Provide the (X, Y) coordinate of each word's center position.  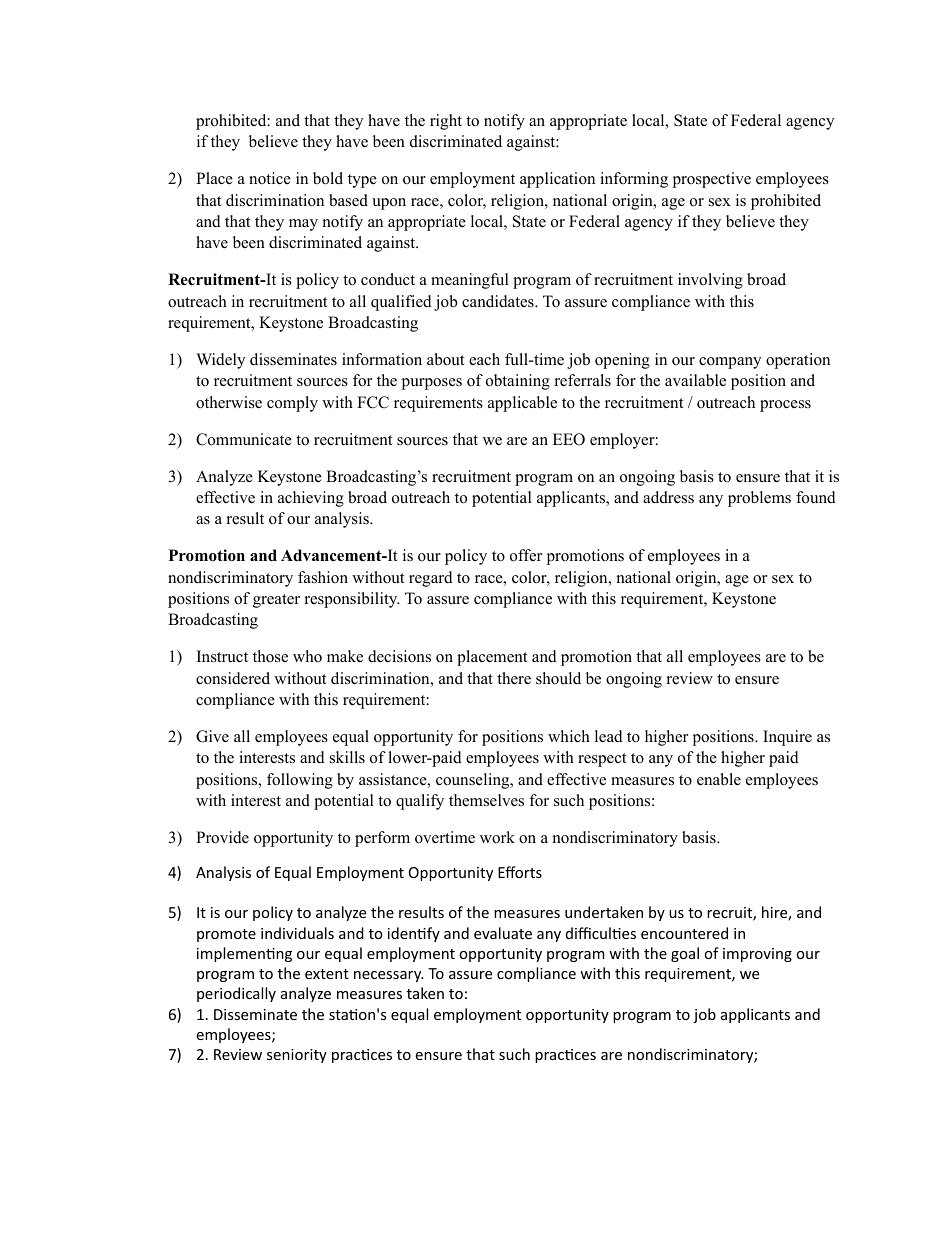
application (557, 180)
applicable (522, 404)
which (569, 736)
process (785, 406)
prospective (712, 180)
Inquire (787, 738)
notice (270, 178)
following (300, 781)
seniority (297, 1056)
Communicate (244, 439)
